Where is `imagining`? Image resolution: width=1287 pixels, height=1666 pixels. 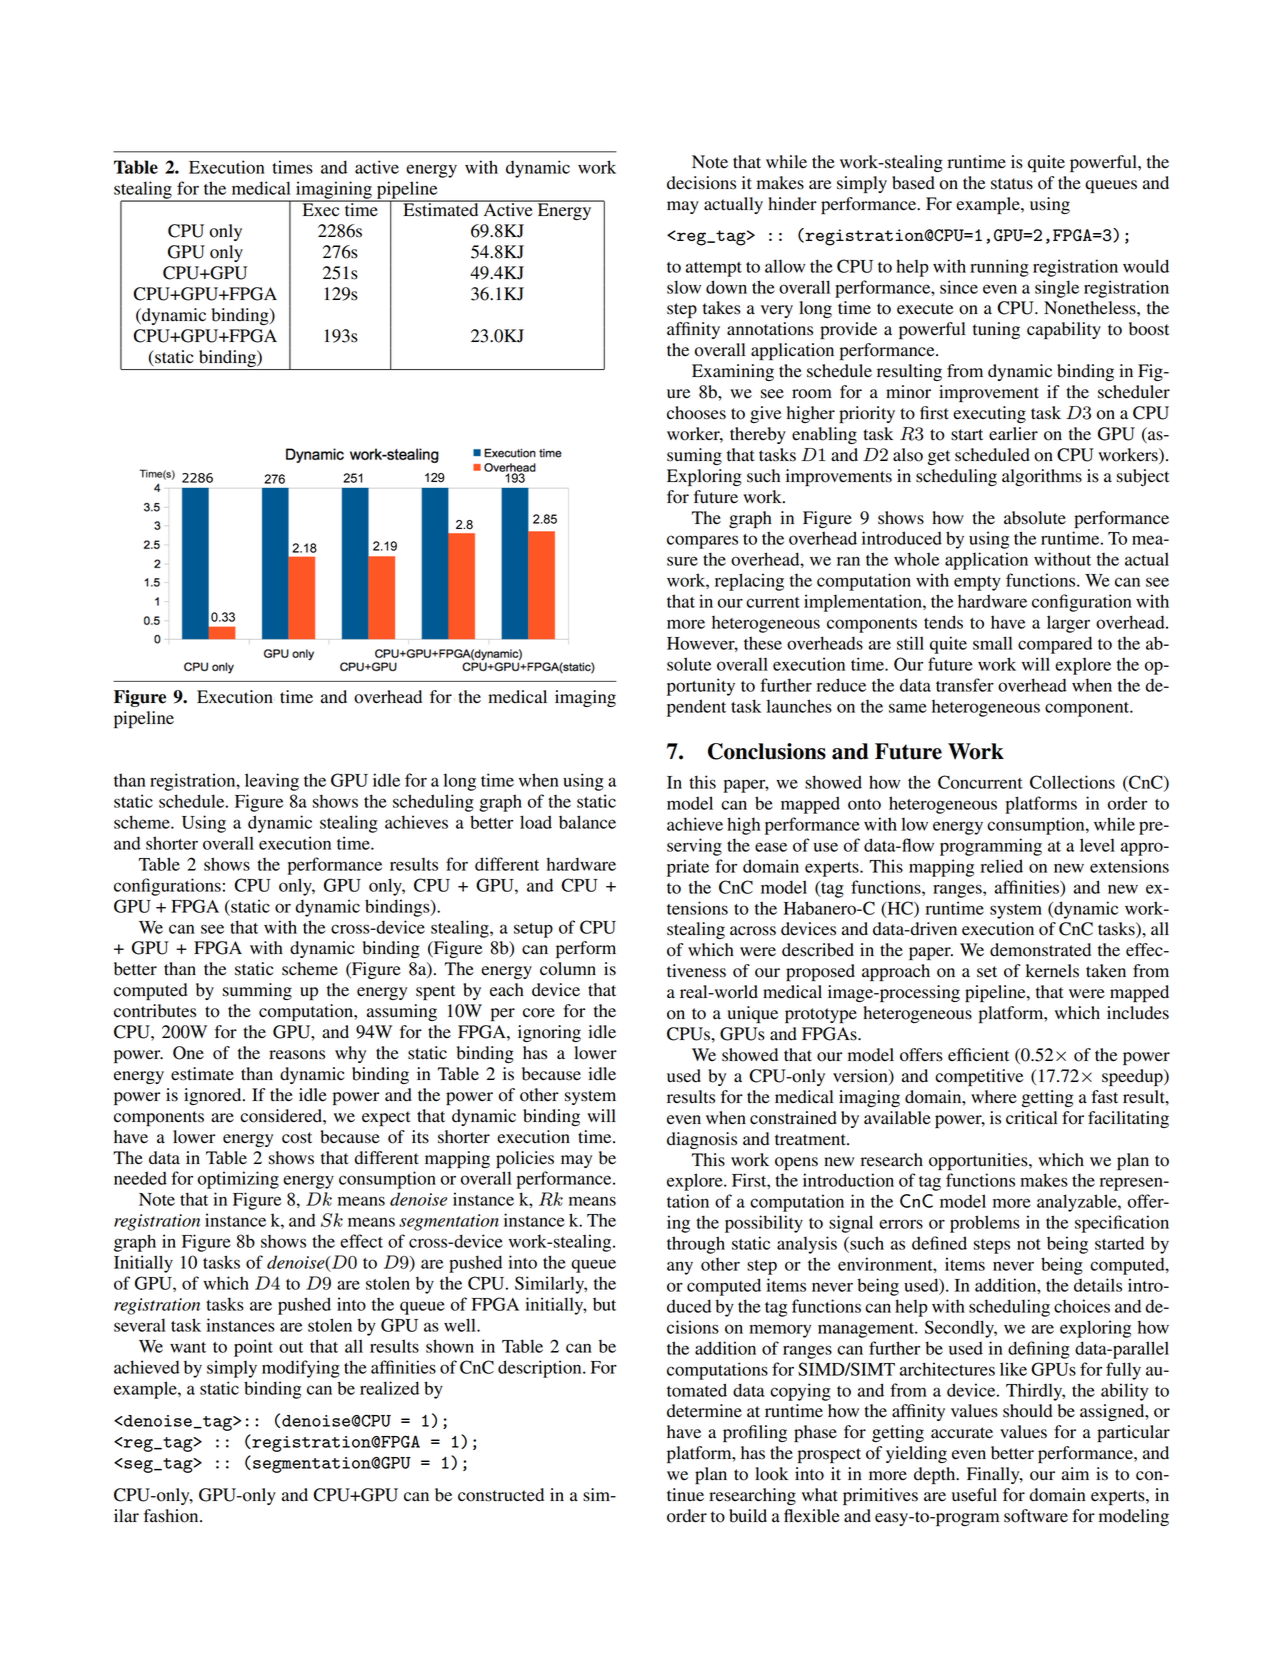 imagining is located at coordinates (334, 191).
